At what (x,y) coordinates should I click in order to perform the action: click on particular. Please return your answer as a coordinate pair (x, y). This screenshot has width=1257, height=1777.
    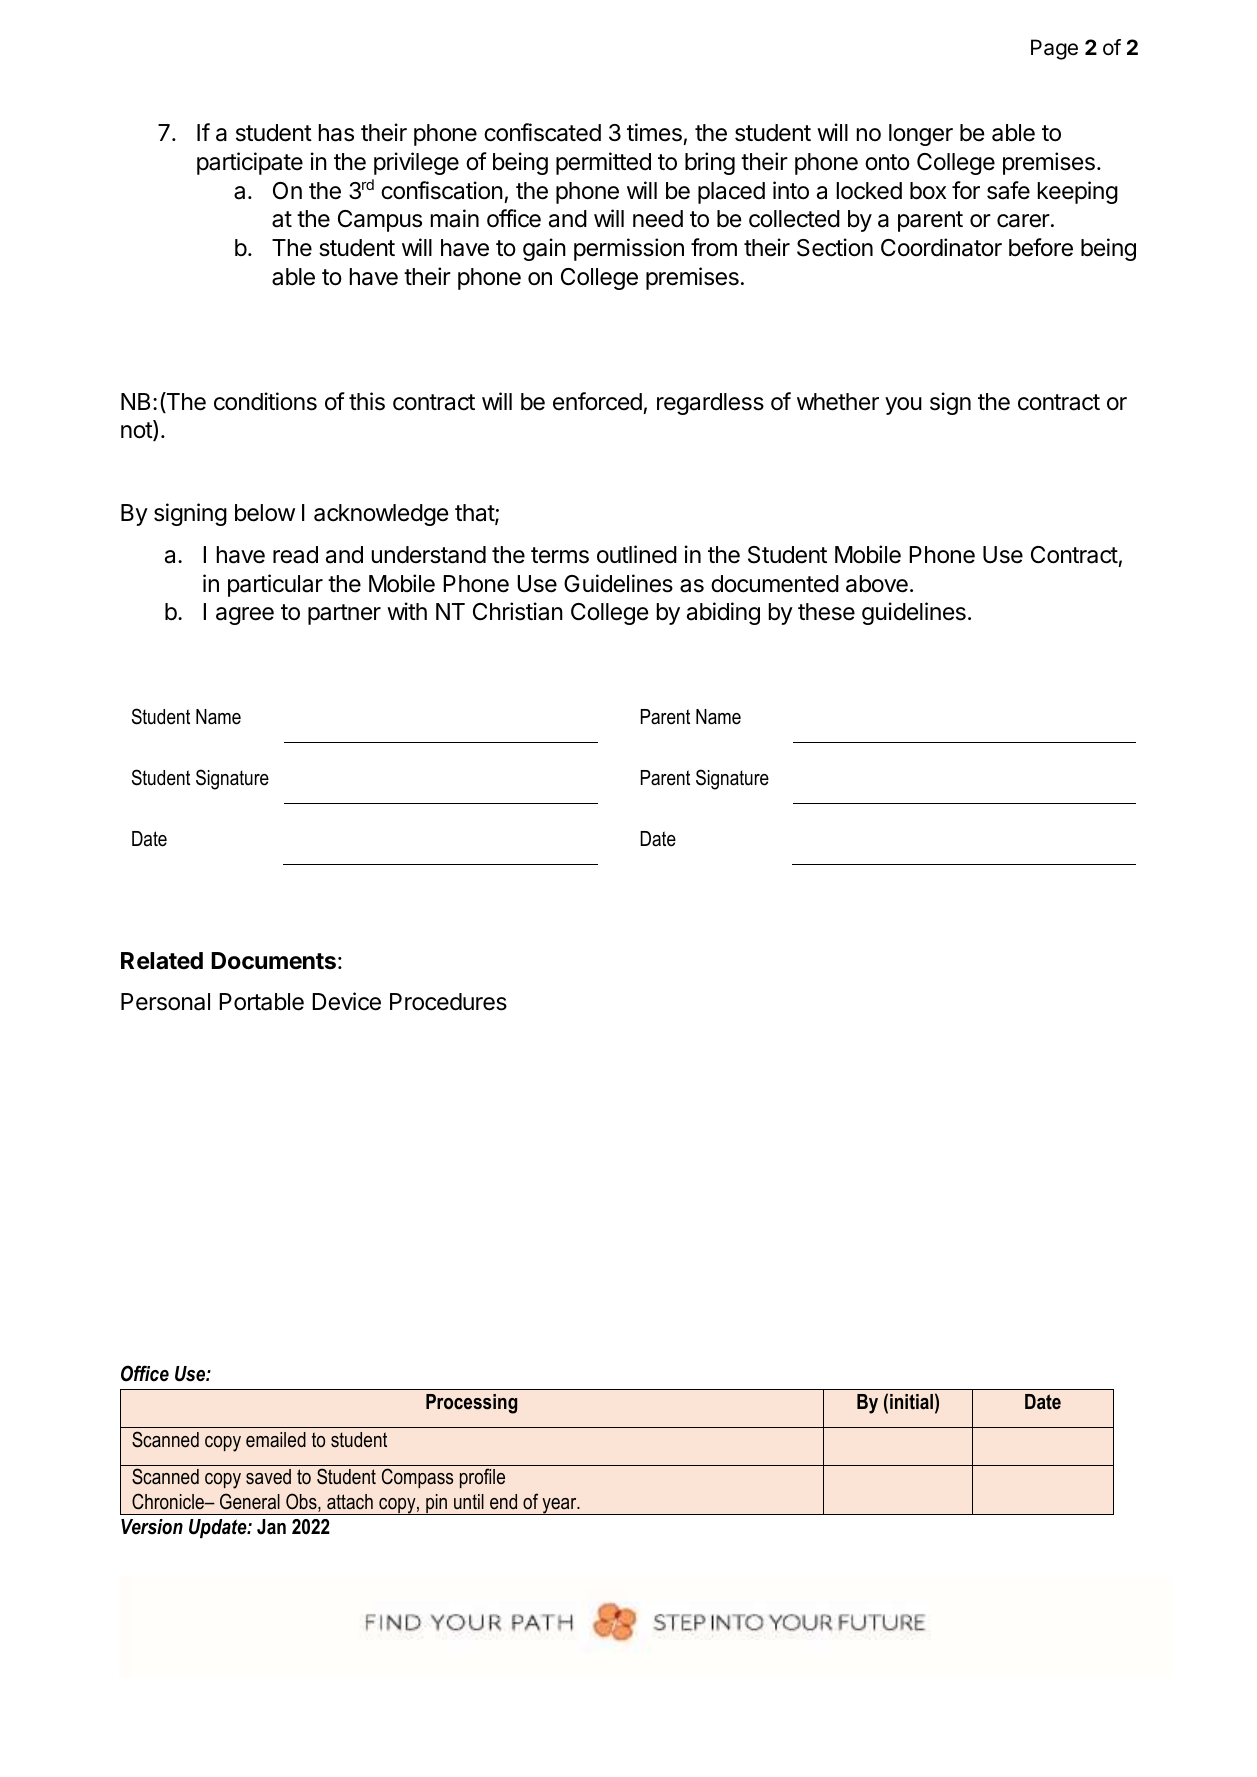
    Looking at the image, I should click on (275, 585).
